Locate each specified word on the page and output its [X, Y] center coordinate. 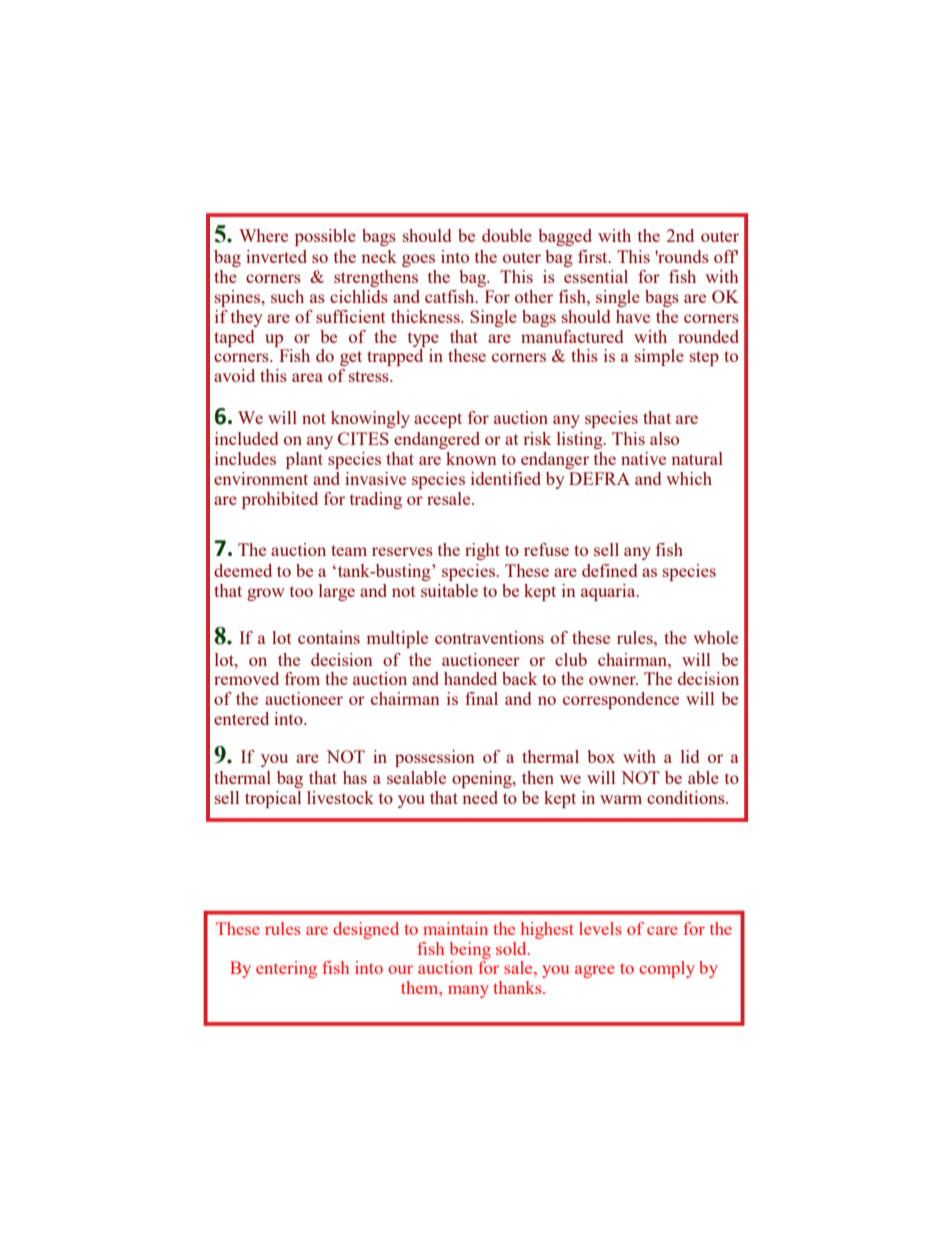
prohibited [280, 500]
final [481, 698]
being [470, 950]
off [726, 256]
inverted [276, 256]
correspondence [621, 700]
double [507, 235]
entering [286, 969]
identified [506, 478]
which [689, 478]
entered [241, 718]
